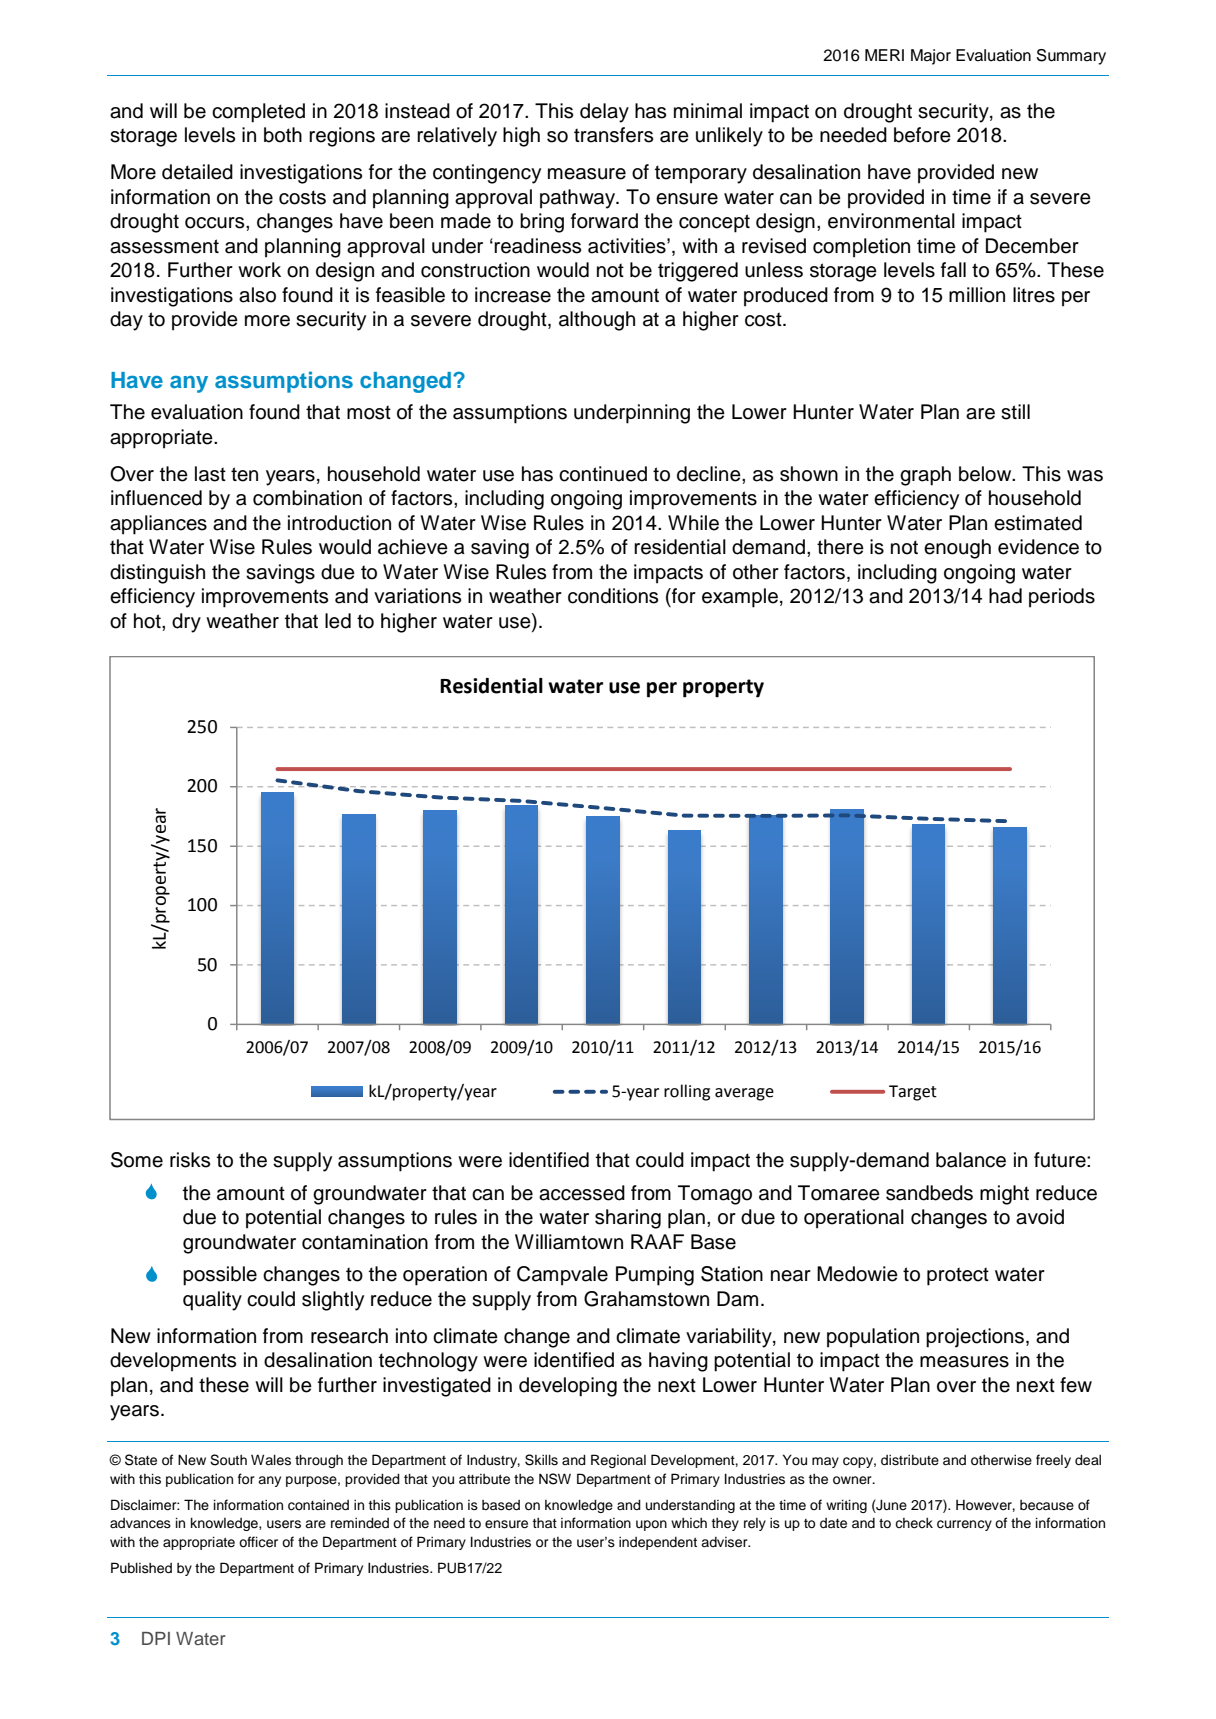  Describe the element at coordinates (186, 623) in the image. I see `dry` at that location.
